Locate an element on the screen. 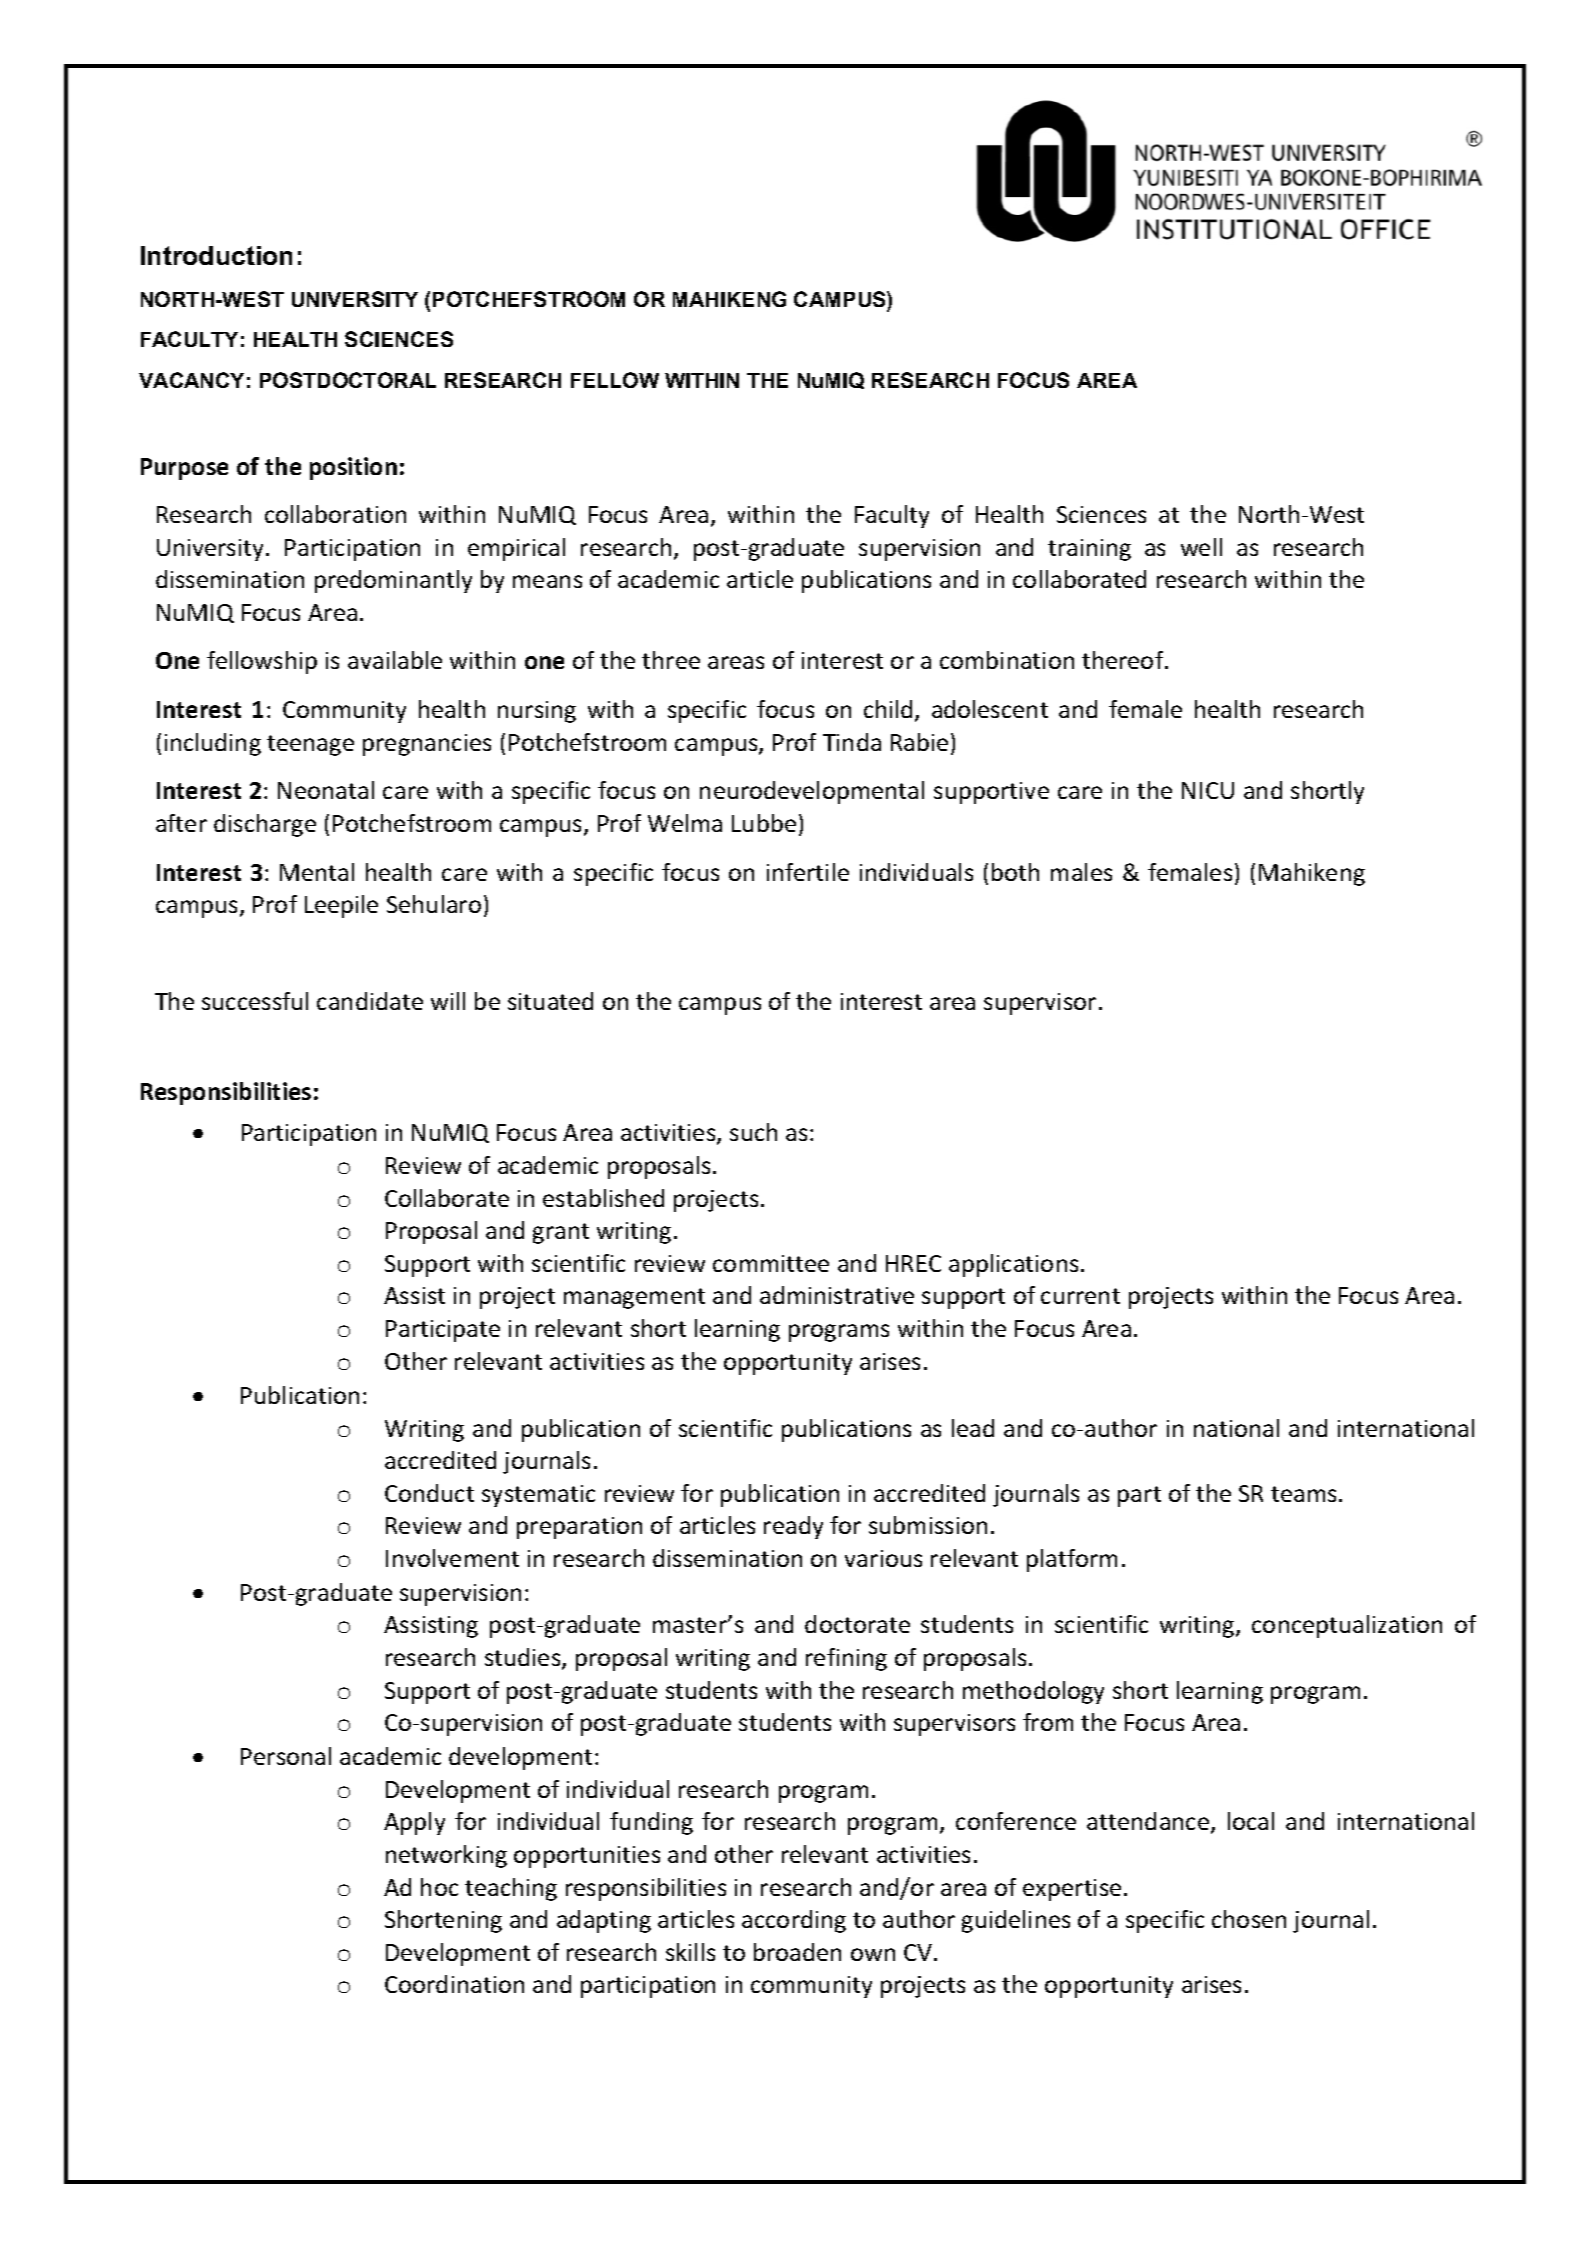 The width and height of the screenshot is (1590, 2248). Introduction is located at coordinates (216, 255).
